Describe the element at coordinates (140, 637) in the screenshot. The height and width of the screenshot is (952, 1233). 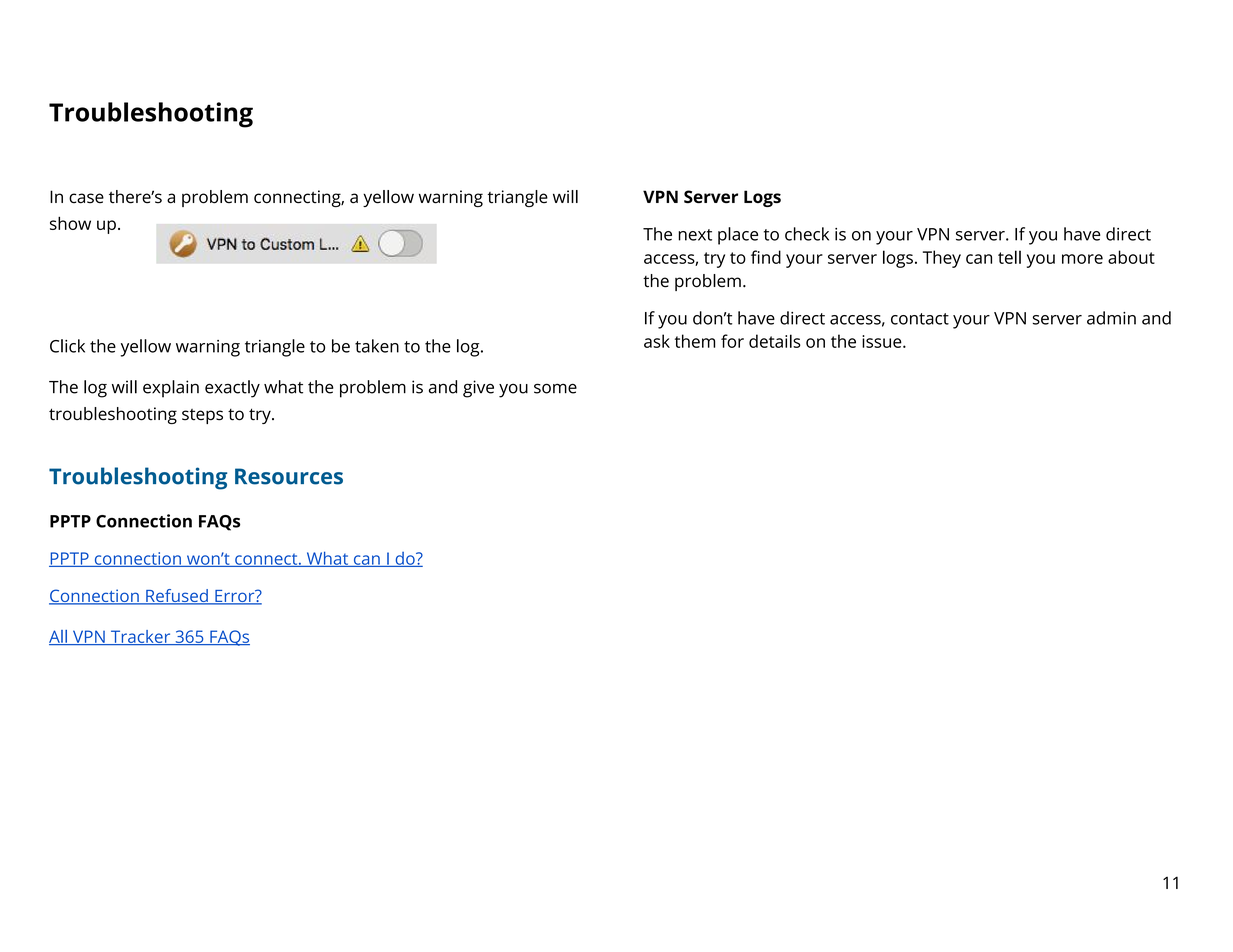
I see `Tracker` at that location.
